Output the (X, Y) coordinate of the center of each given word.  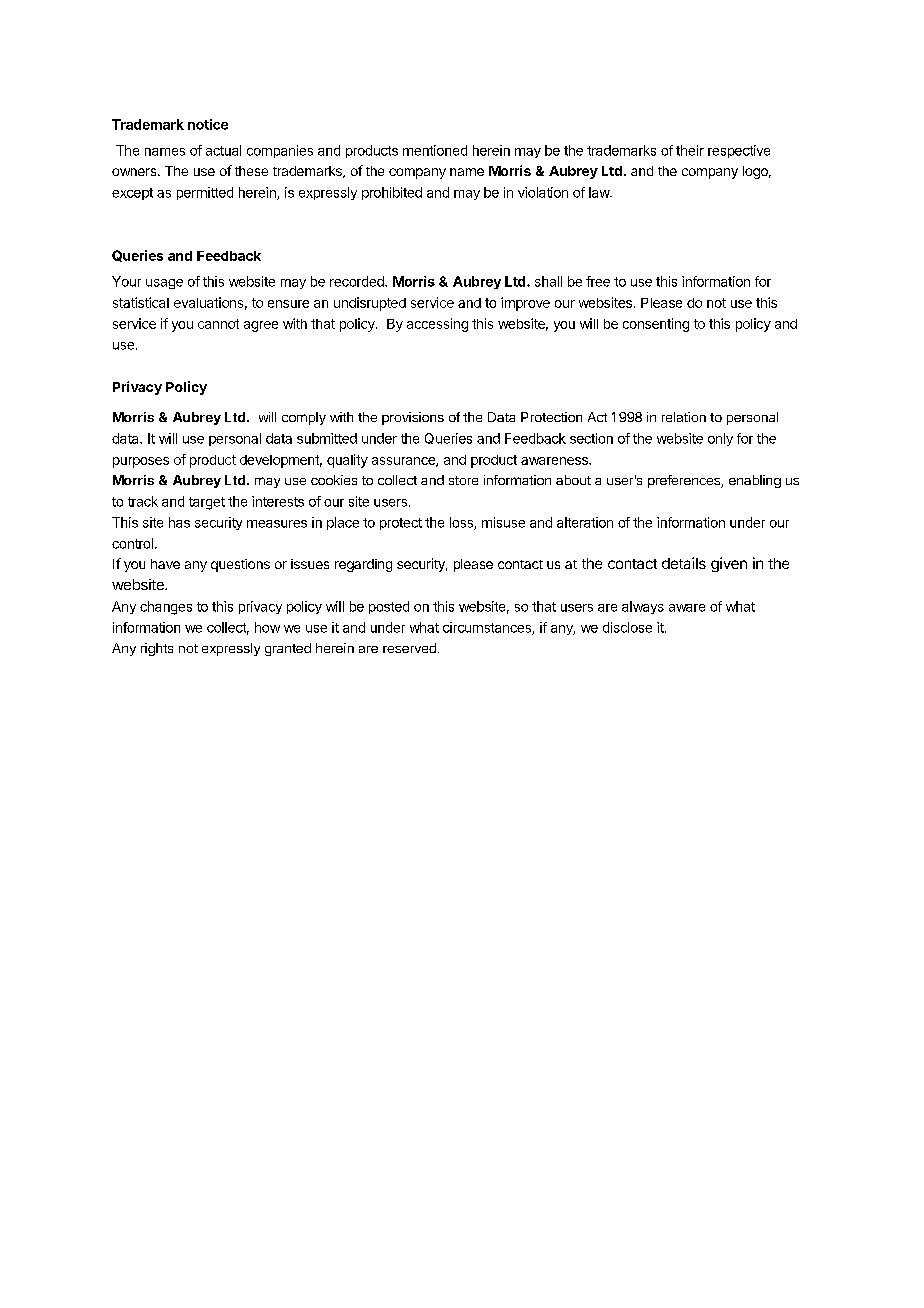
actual (223, 150)
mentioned (435, 150)
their (690, 150)
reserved (409, 648)
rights (157, 649)
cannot (218, 324)
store (463, 480)
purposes (141, 462)
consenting (656, 325)
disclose (627, 627)
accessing (437, 325)
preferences (685, 481)
